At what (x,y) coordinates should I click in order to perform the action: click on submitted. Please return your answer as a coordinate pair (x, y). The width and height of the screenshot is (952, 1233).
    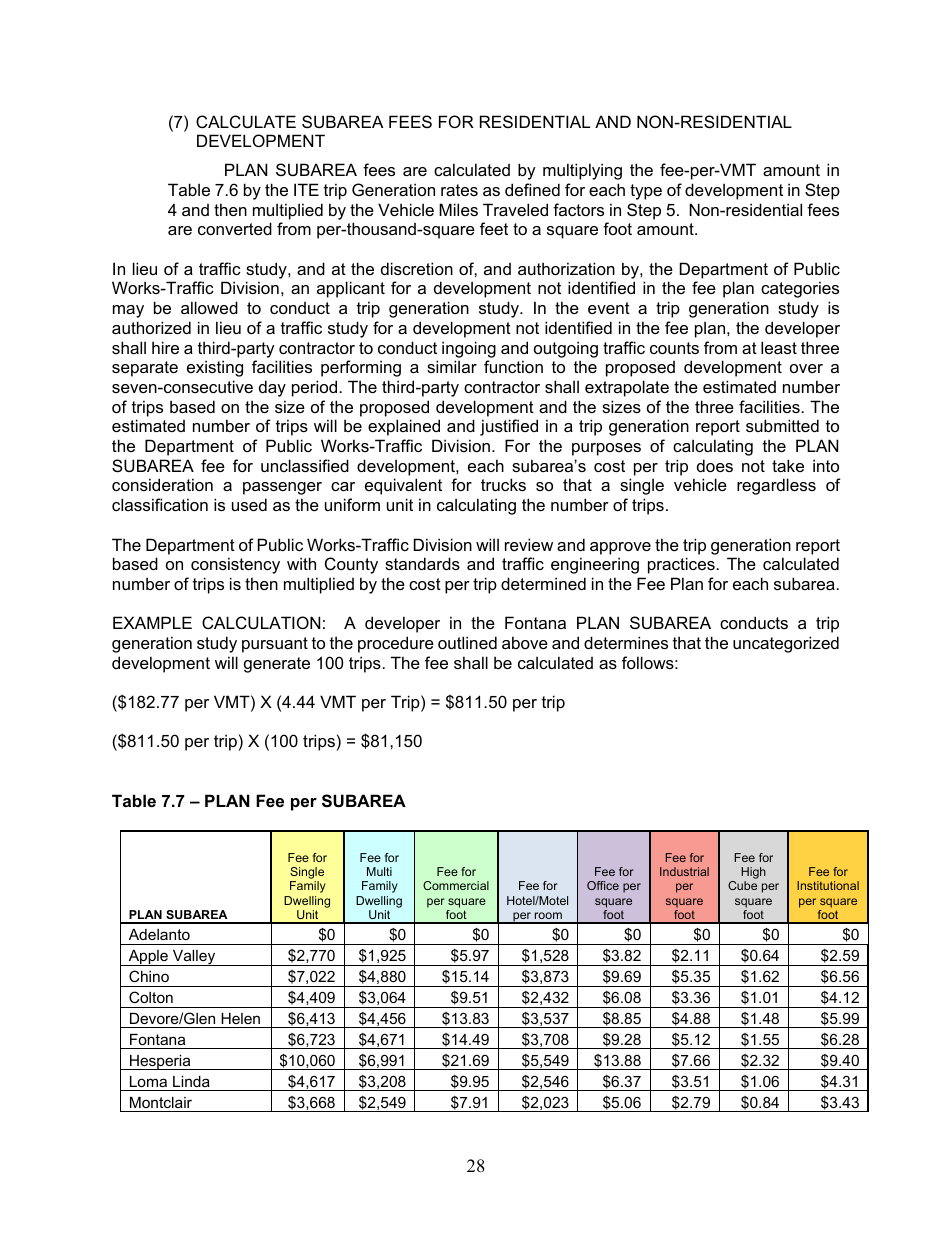
    Looking at the image, I should click on (782, 425).
